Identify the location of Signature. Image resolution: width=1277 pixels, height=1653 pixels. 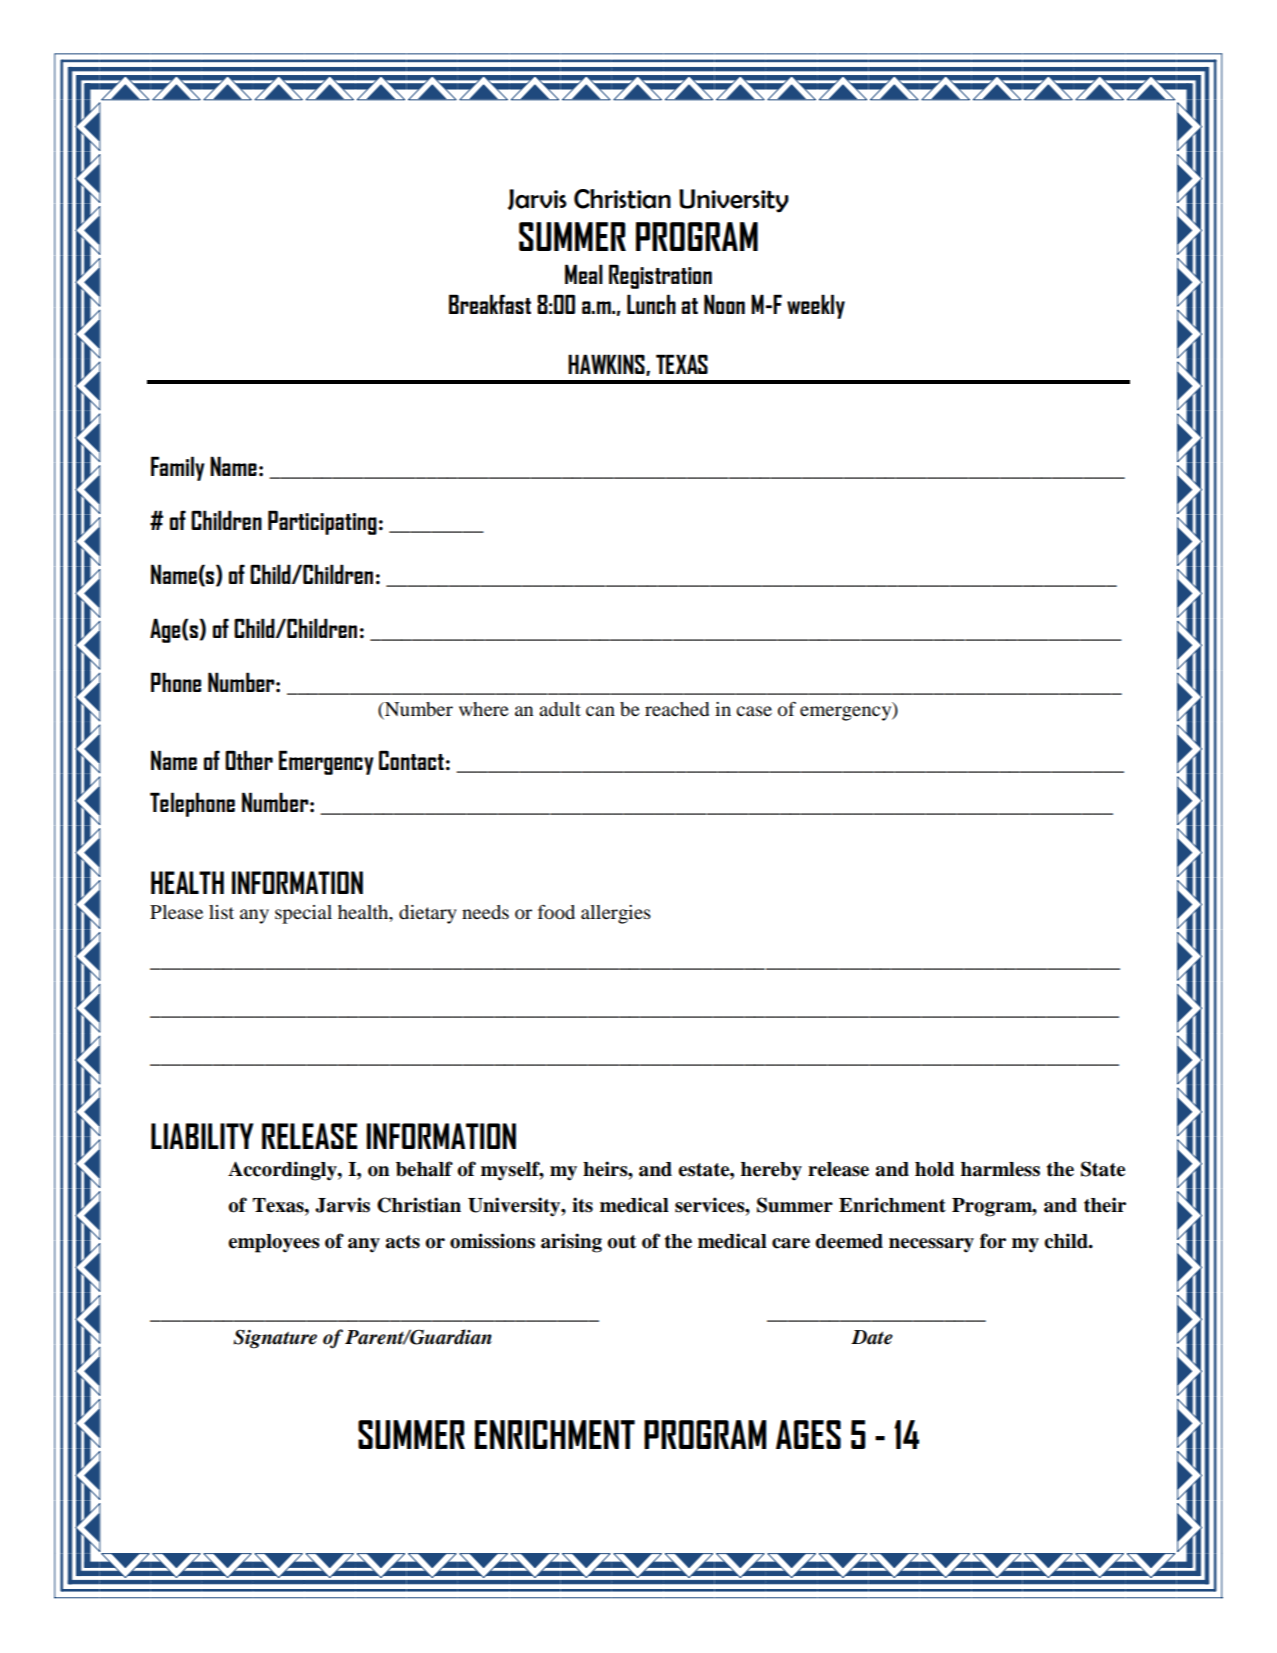
(275, 1339).
